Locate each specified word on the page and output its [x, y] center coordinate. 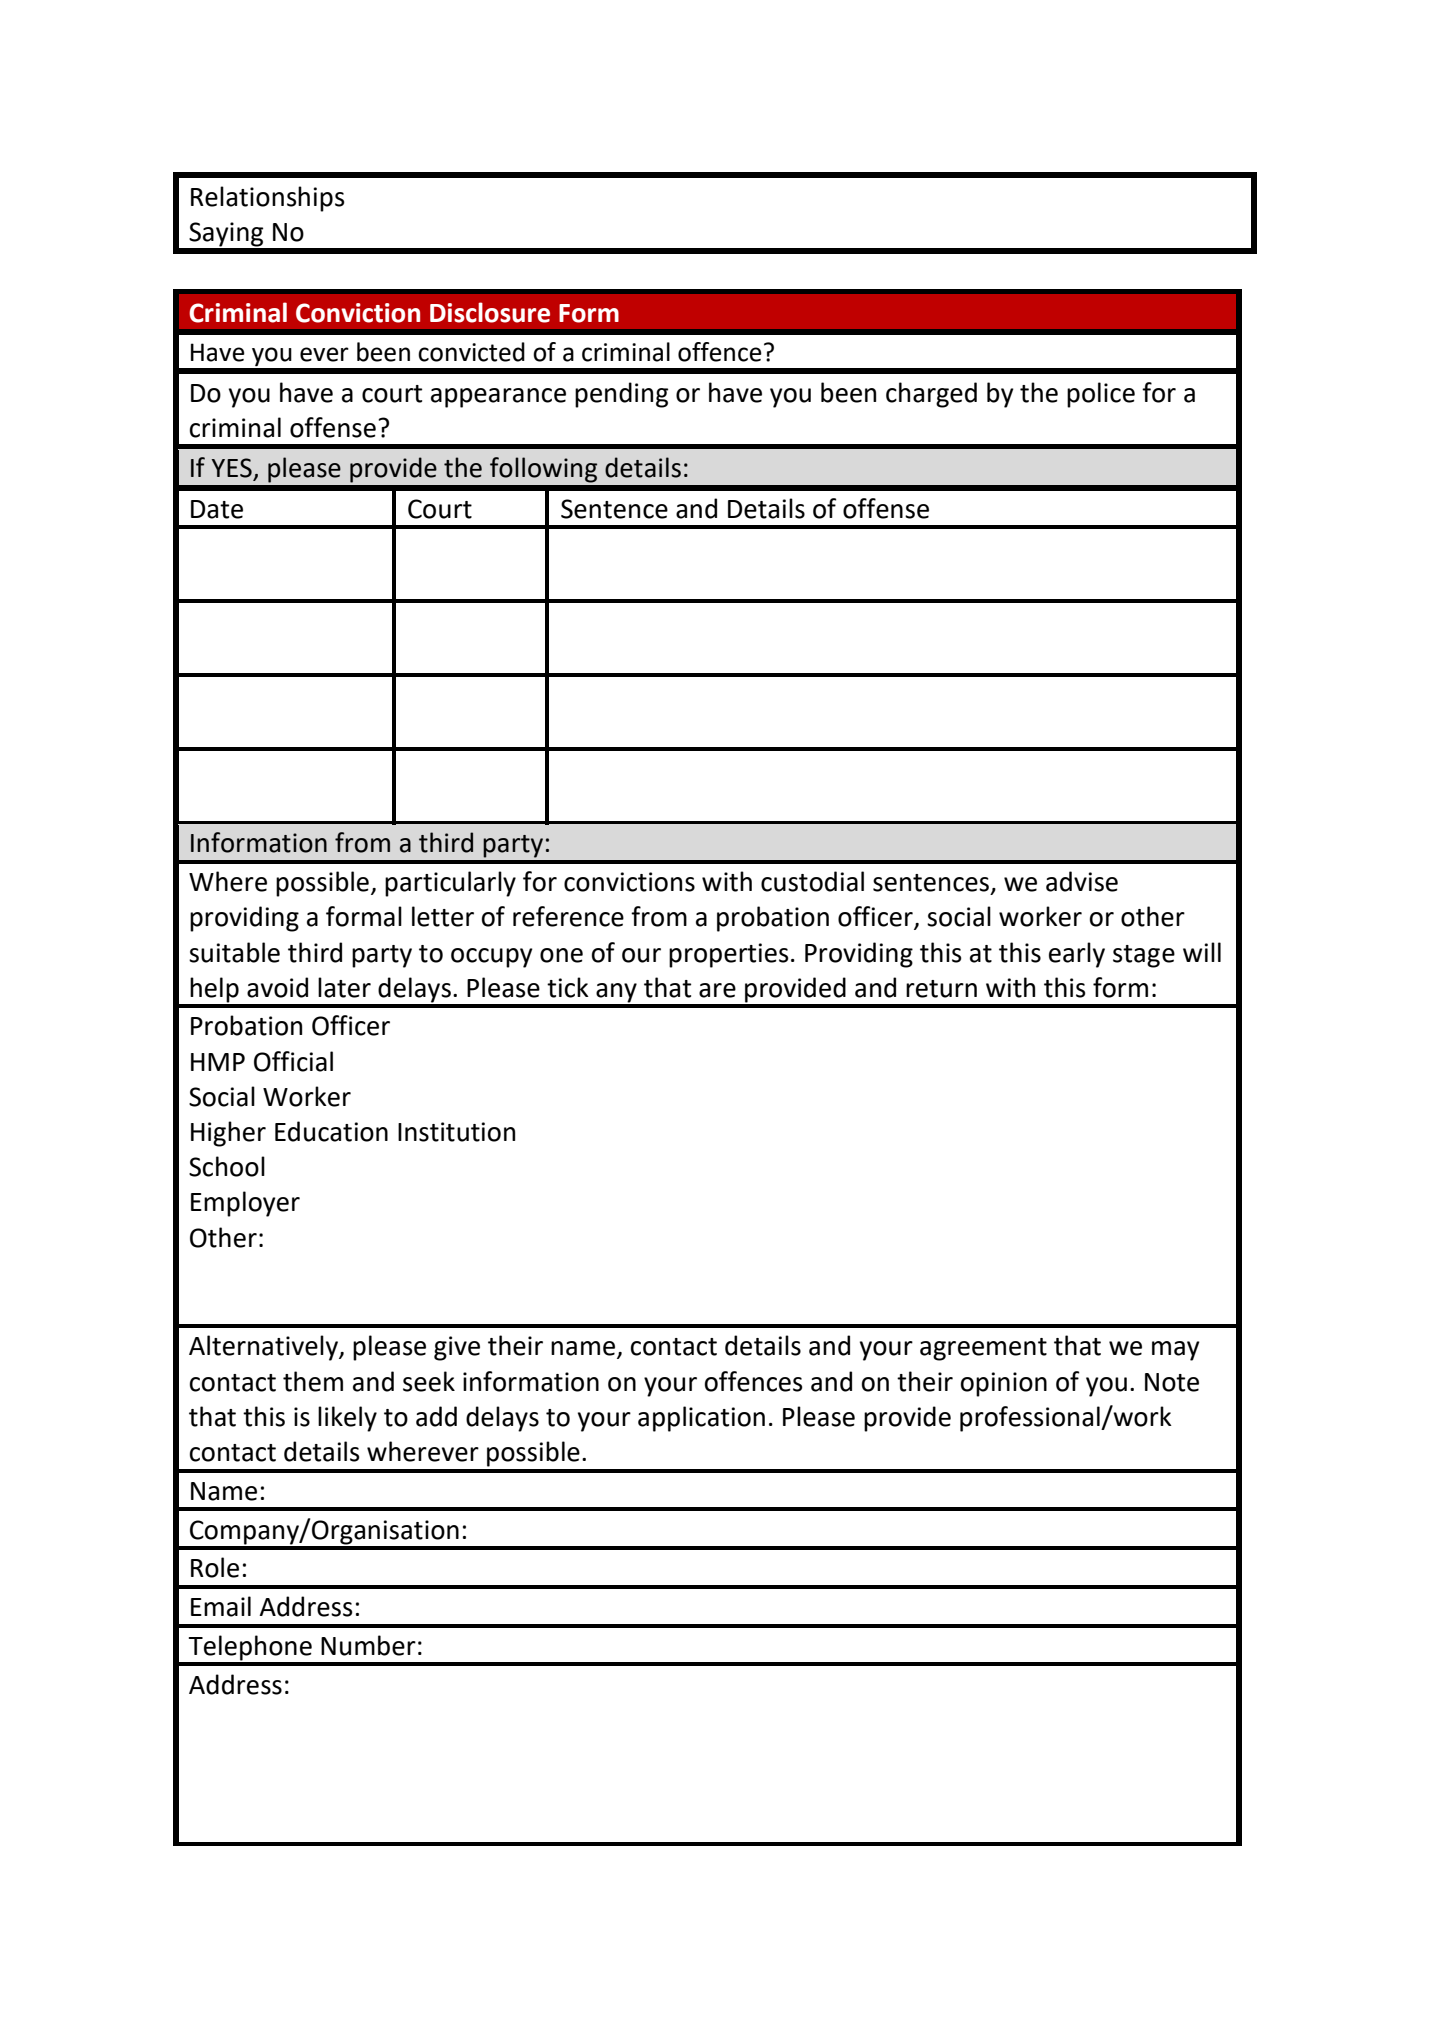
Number [368, 1645]
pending [621, 395]
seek [429, 1381]
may [1176, 1351]
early [1077, 955]
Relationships [268, 199]
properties [729, 955]
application [701, 1419]
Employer [245, 1204]
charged [931, 395]
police [1101, 395]
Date [217, 509]
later [344, 987]
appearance [498, 398]
